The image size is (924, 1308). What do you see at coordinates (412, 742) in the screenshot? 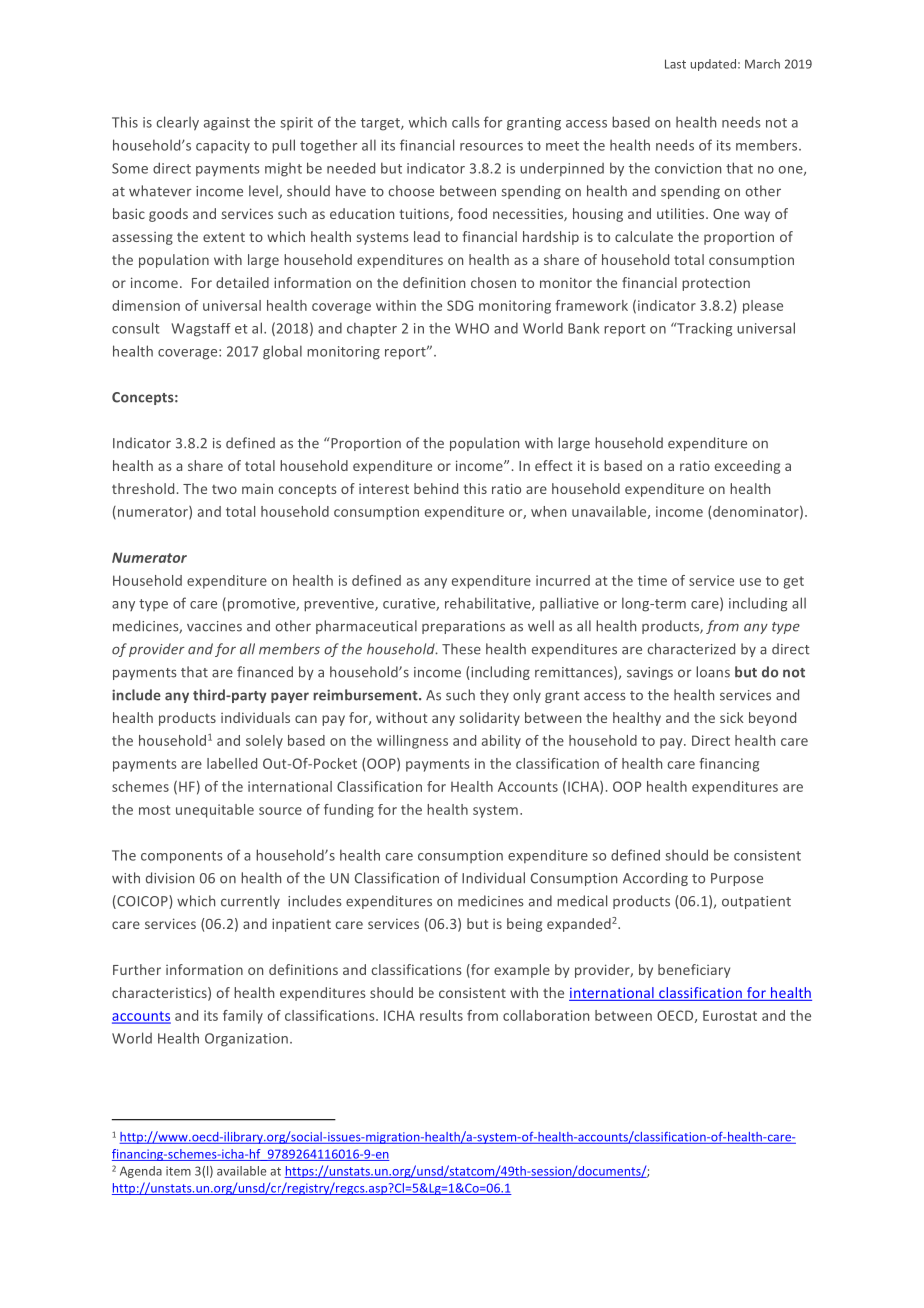
I see `willingness` at bounding box center [412, 742].
